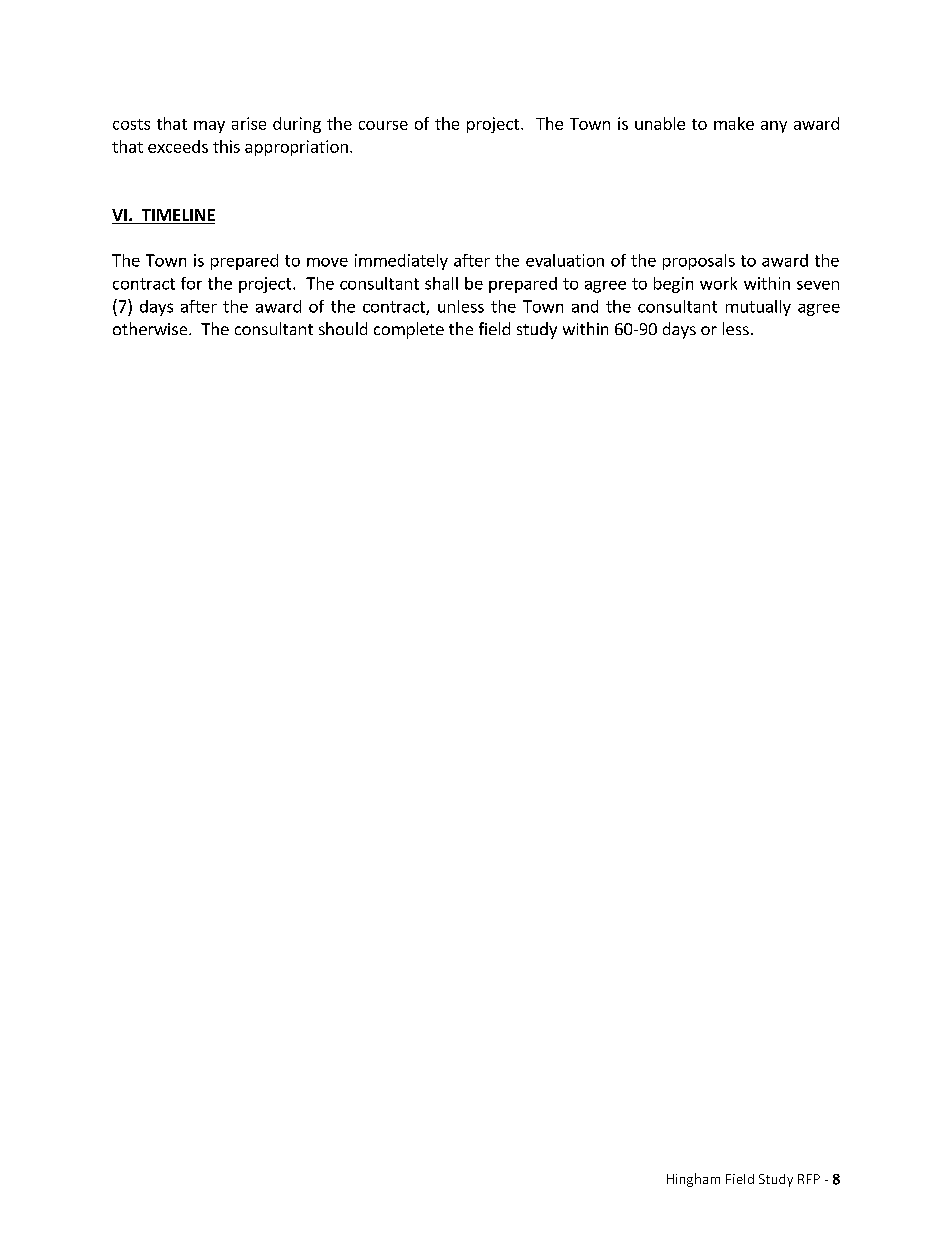 This screenshot has height=1233, width=952. Describe the element at coordinates (758, 308) in the screenshot. I see `mutually` at that location.
